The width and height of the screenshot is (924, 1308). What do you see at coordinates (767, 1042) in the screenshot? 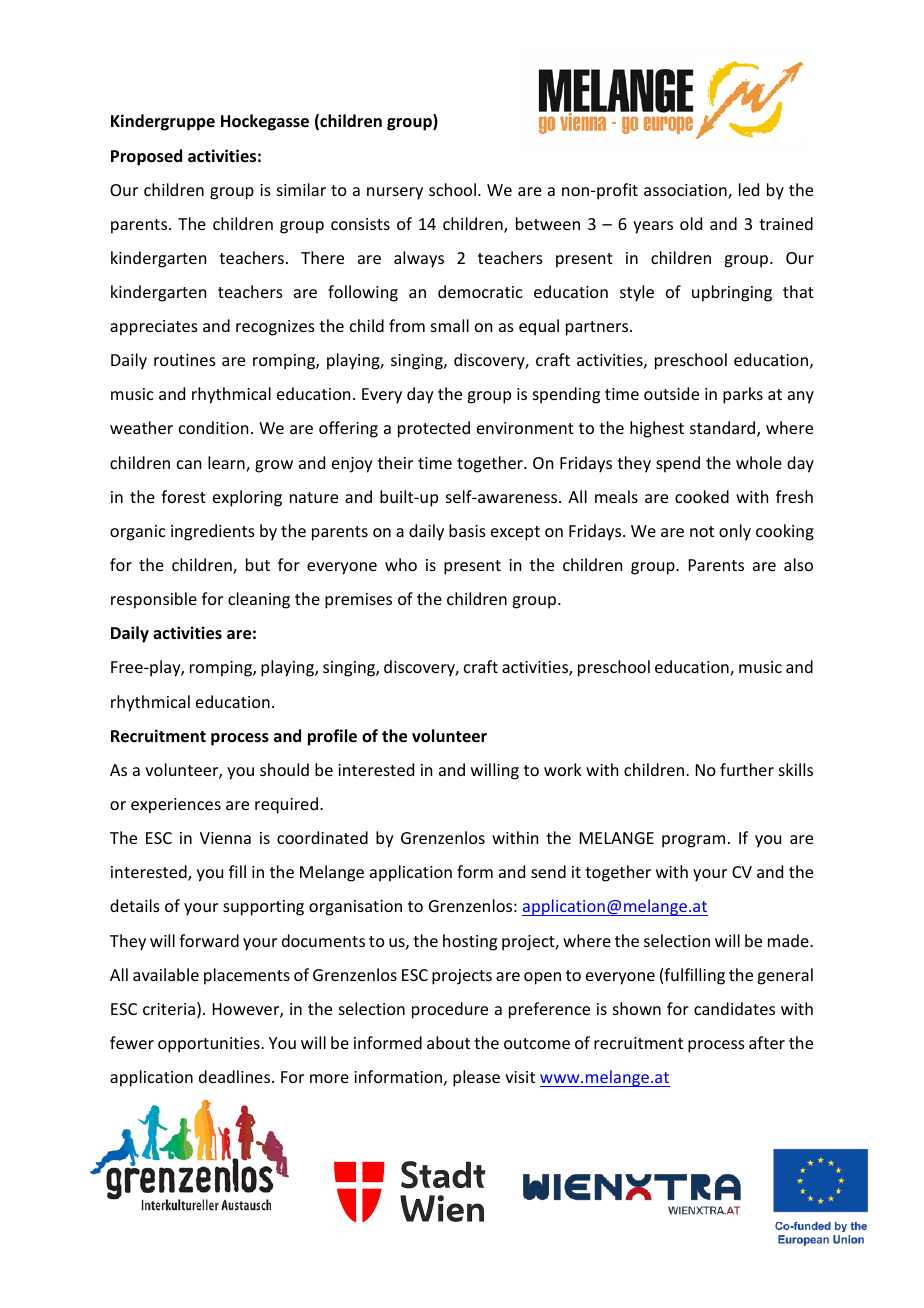
I see `after` at bounding box center [767, 1042].
